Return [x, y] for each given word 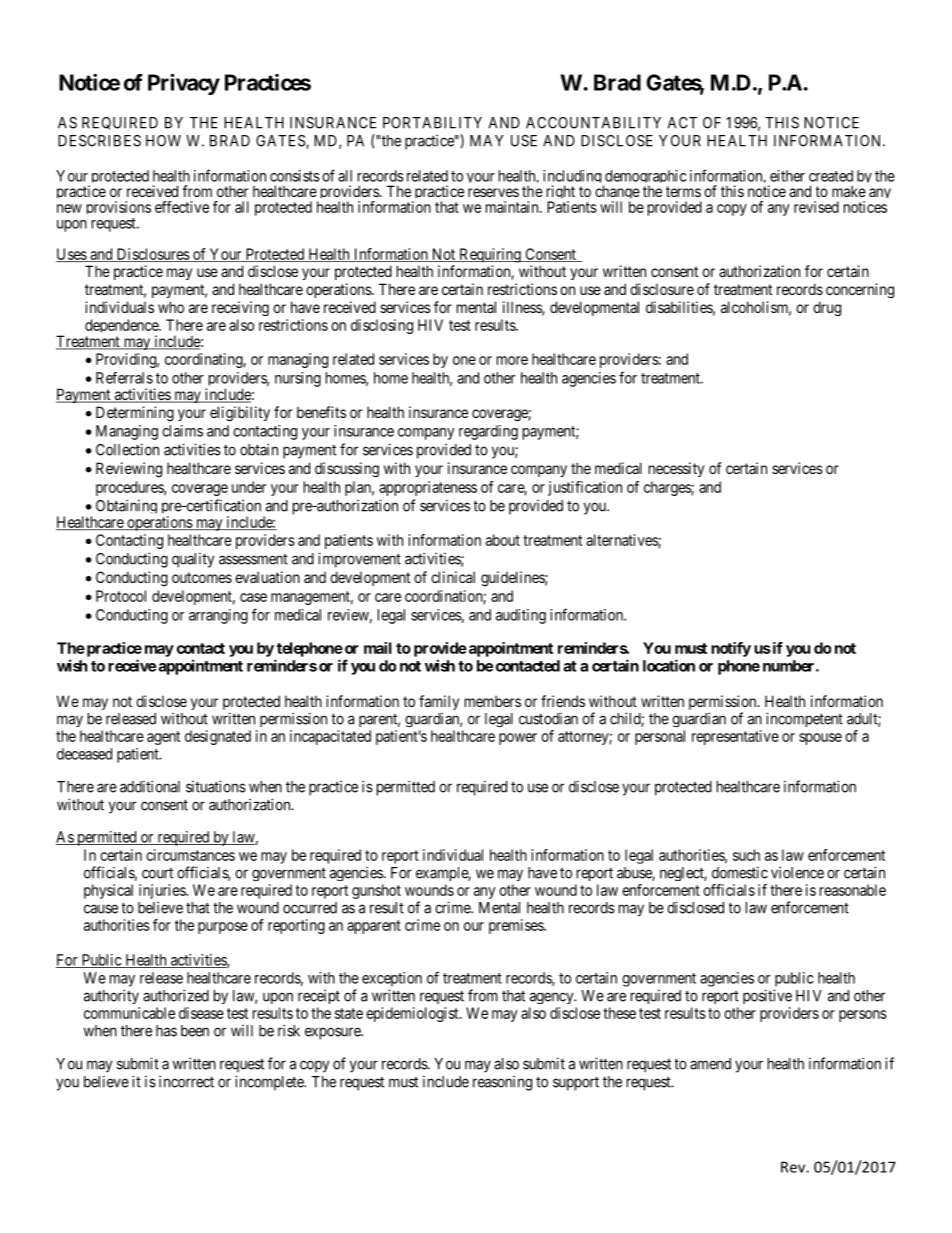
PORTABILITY [432, 123]
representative [735, 737]
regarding [488, 432]
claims [182, 431]
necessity [676, 469]
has [166, 1031]
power [518, 739]
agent [163, 738]
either [787, 176]
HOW [163, 141]
